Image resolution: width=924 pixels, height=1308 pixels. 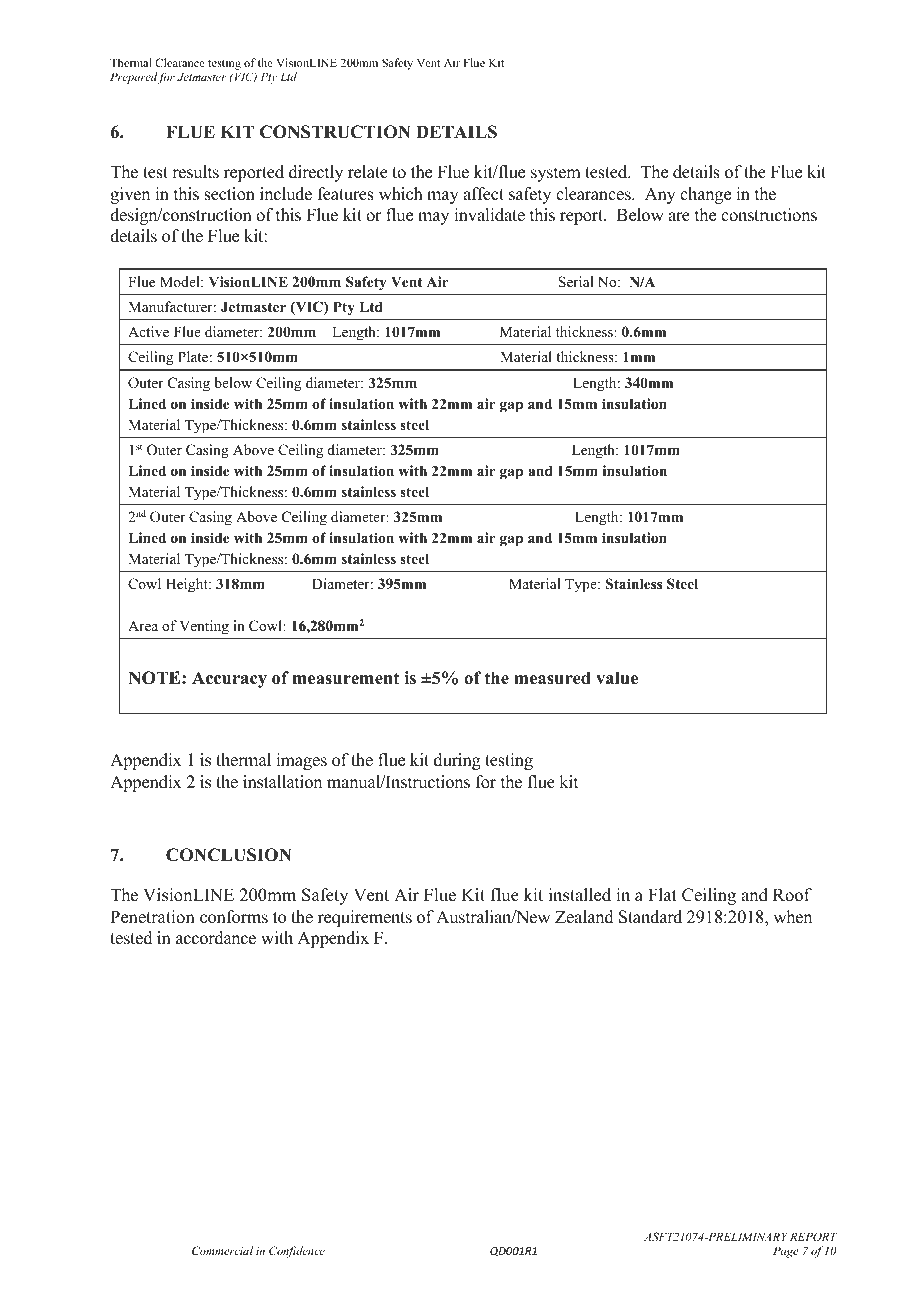 I want to click on Flat, so click(x=662, y=894).
